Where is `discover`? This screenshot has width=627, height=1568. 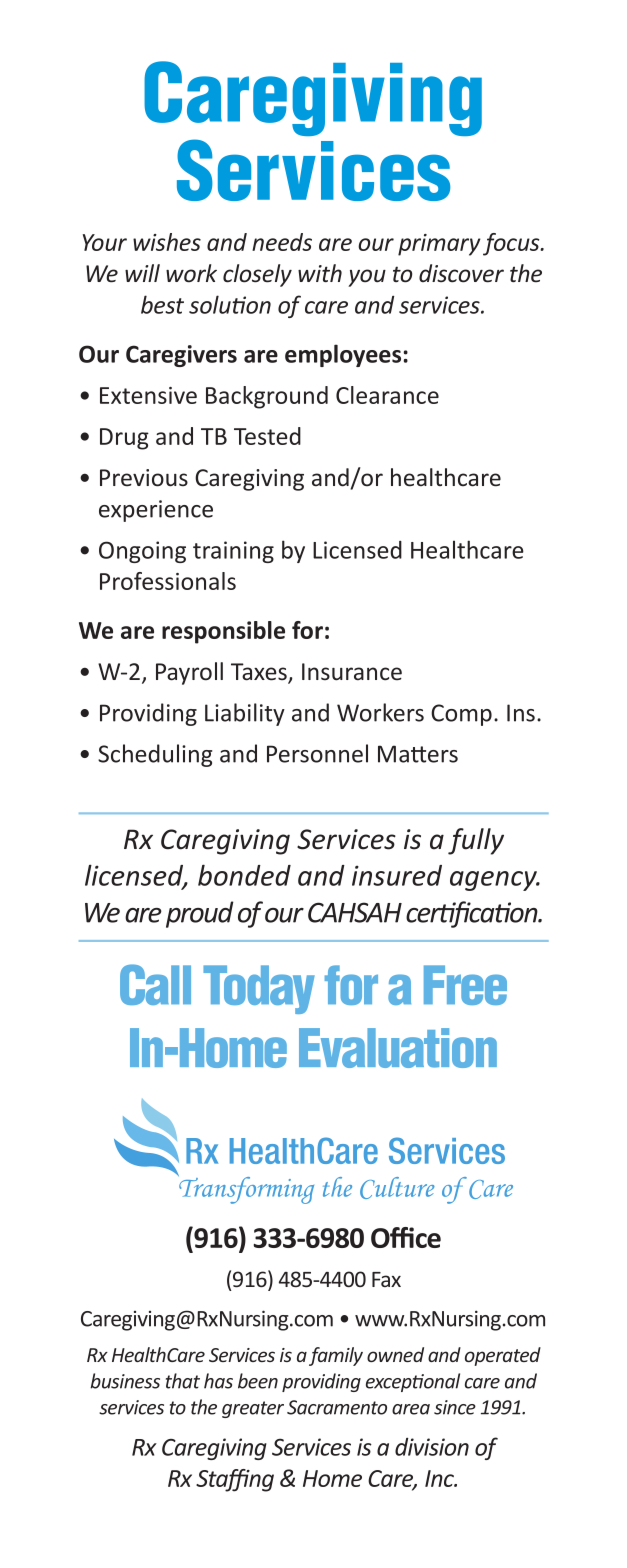
discover is located at coordinates (461, 273).
